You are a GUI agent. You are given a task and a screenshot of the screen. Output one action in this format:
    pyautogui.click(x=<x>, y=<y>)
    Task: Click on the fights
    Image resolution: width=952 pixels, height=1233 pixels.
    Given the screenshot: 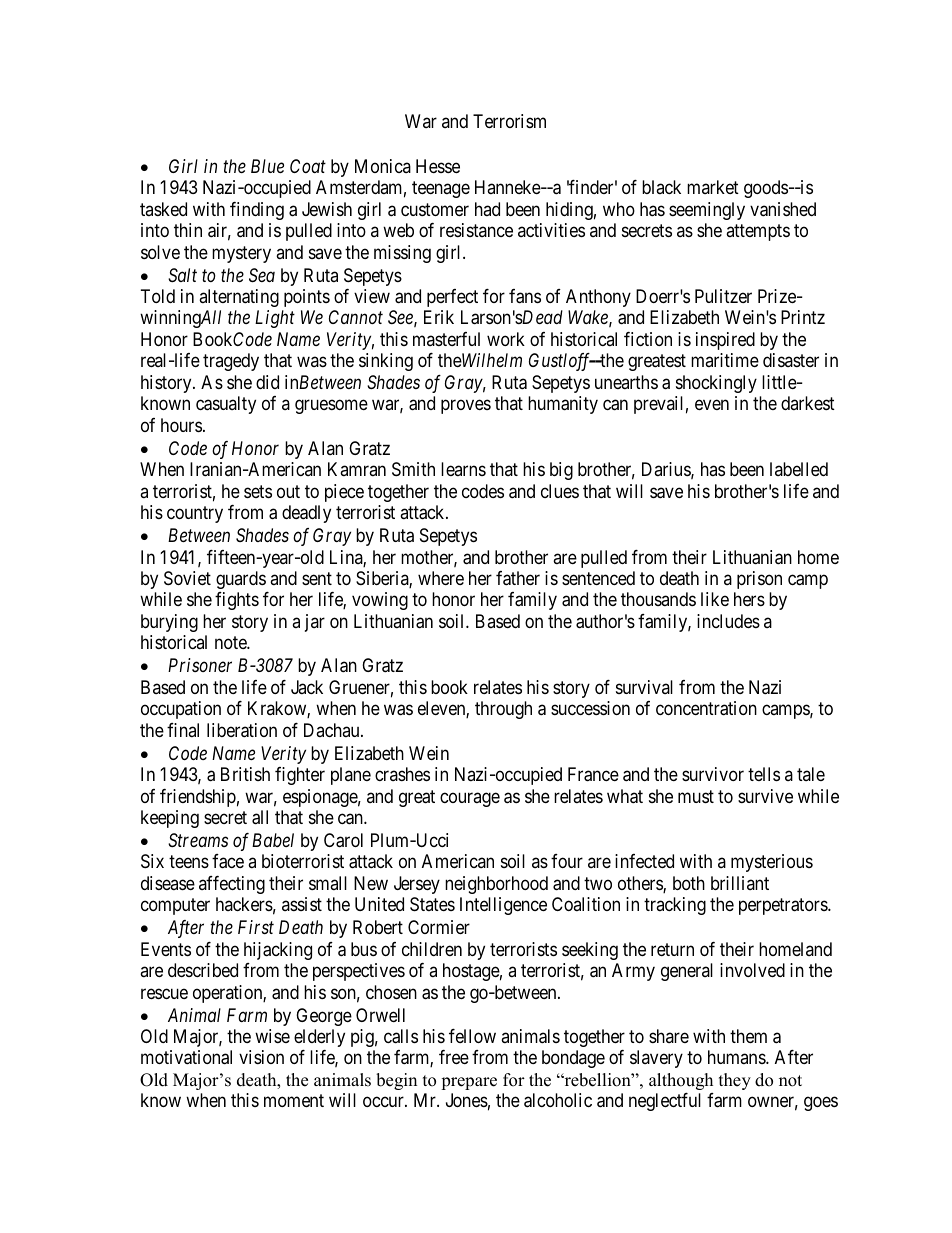 What is the action you would take?
    pyautogui.click(x=237, y=601)
